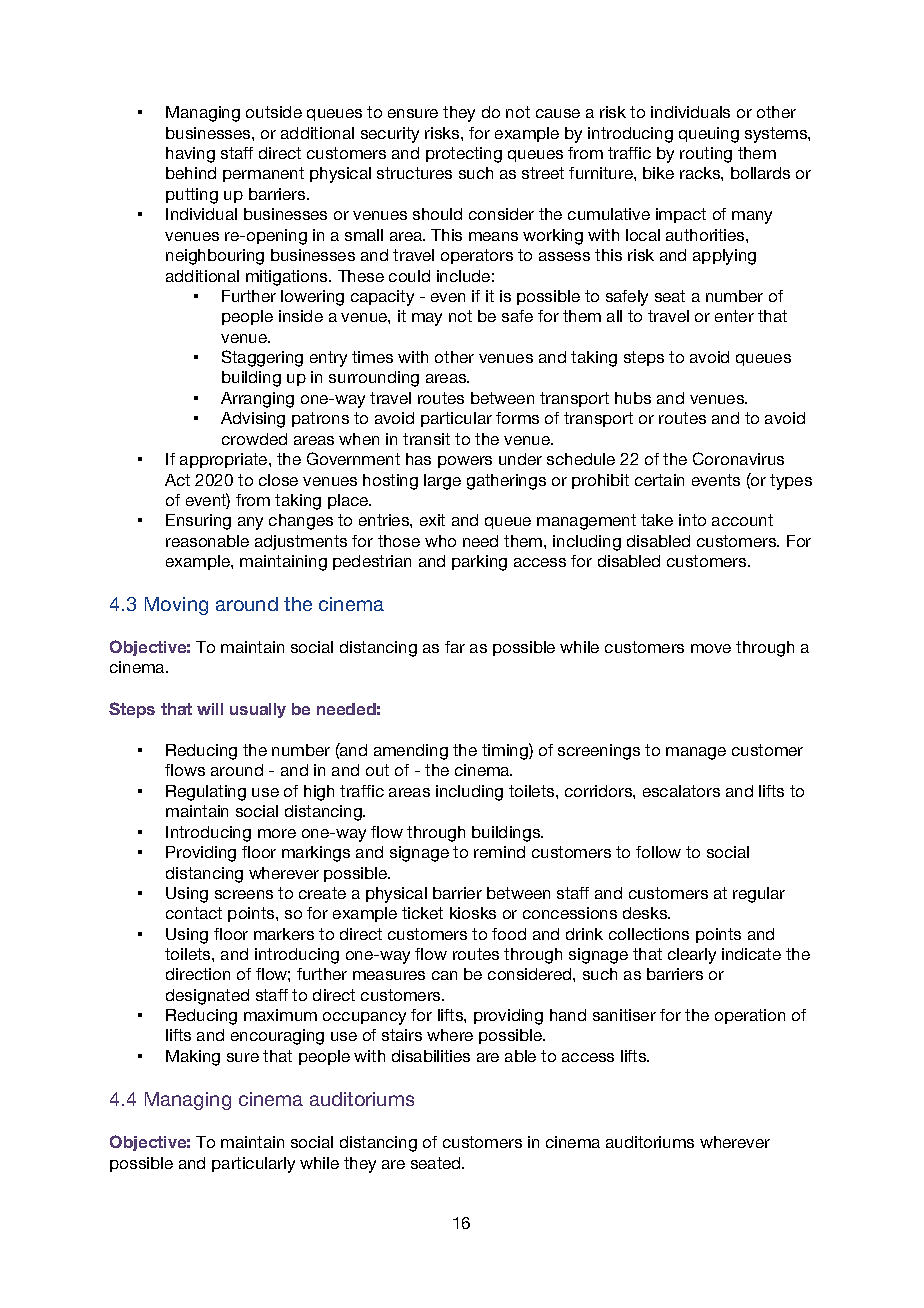  What do you see at coordinates (277, 1037) in the page?
I see `encouraging` at bounding box center [277, 1037].
